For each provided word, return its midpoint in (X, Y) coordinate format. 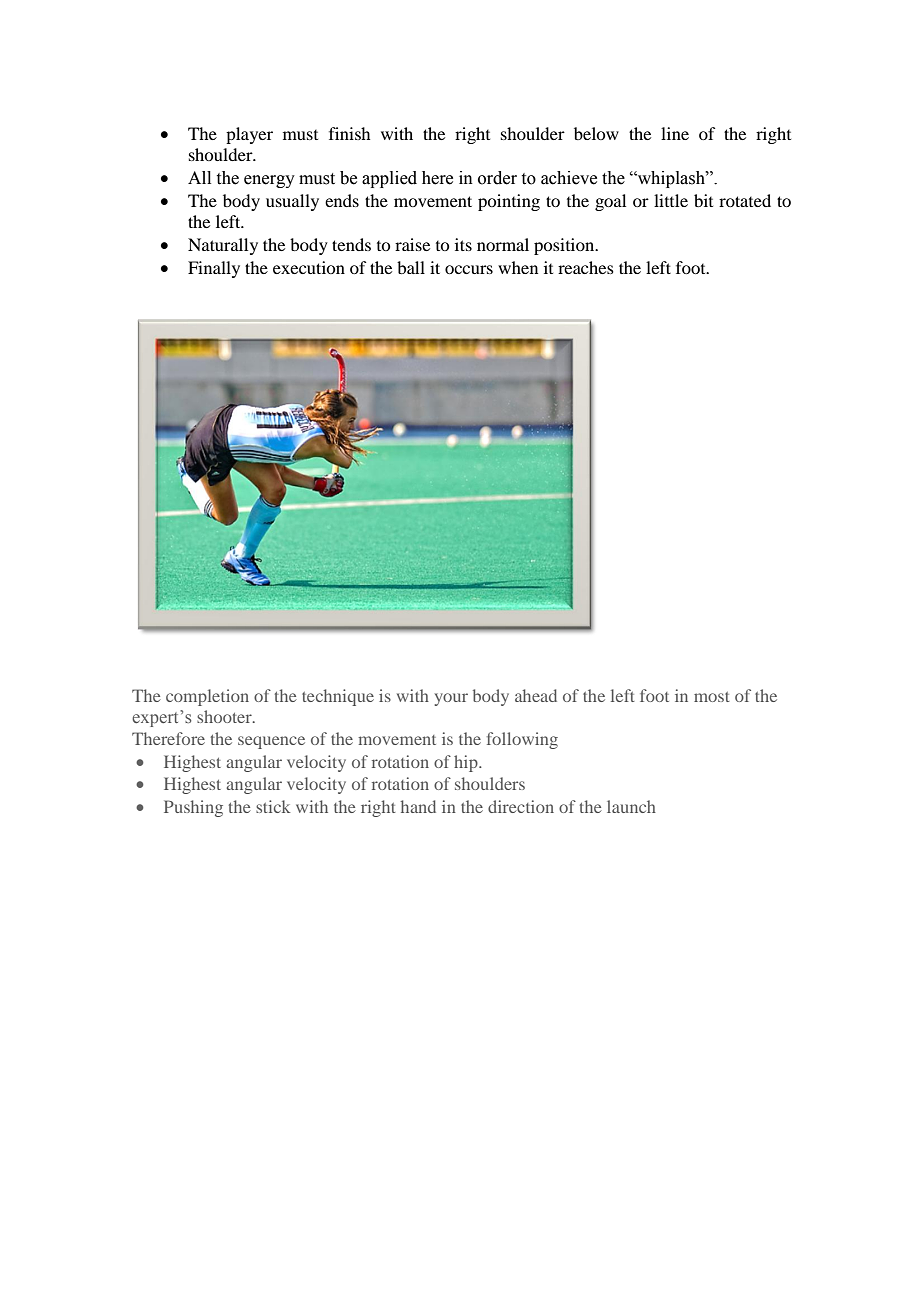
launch (631, 806)
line (675, 133)
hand (418, 806)
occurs (469, 269)
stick (273, 806)
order (497, 178)
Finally (214, 269)
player (249, 135)
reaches (586, 267)
